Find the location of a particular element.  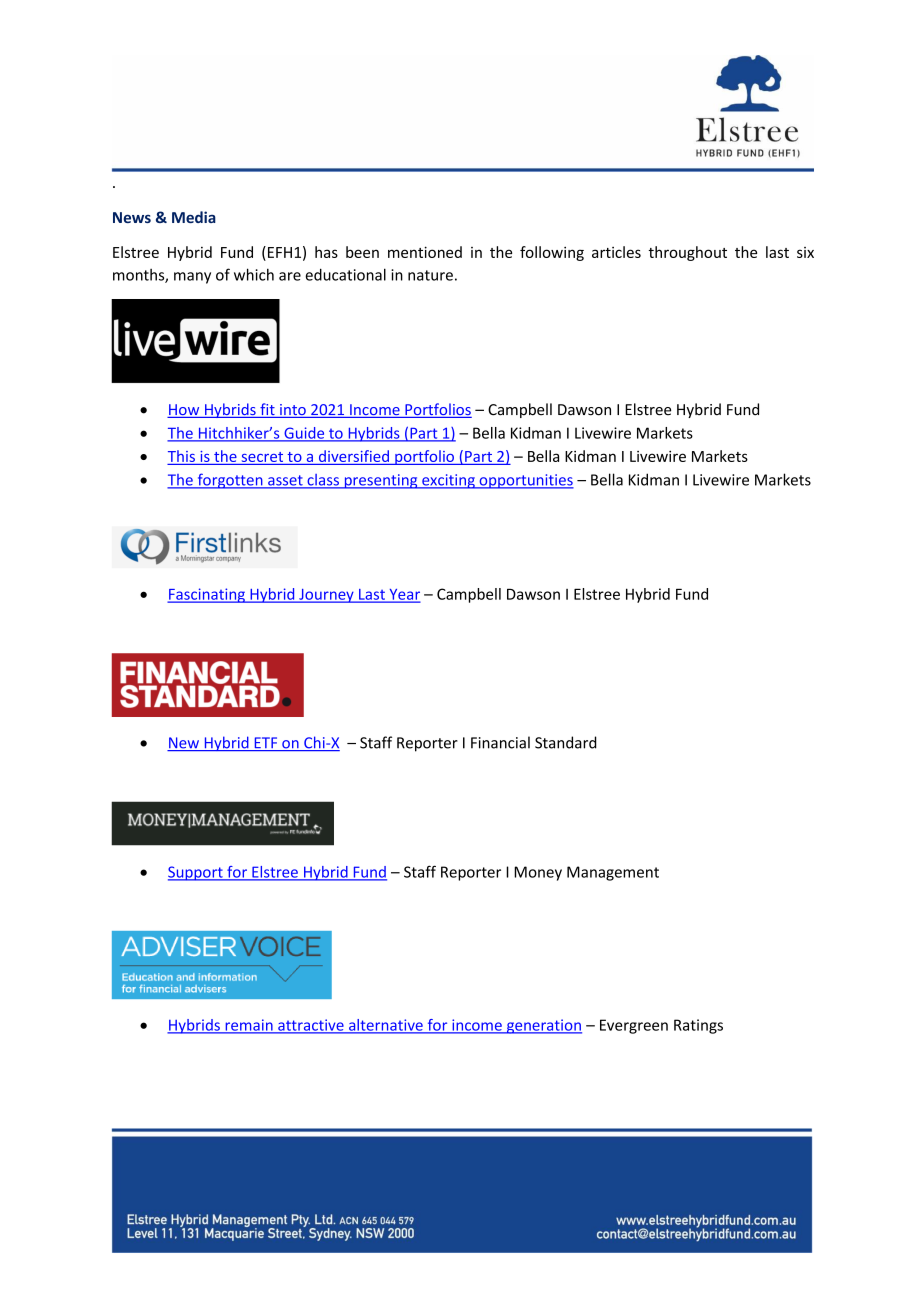

Year is located at coordinates (403, 595).
